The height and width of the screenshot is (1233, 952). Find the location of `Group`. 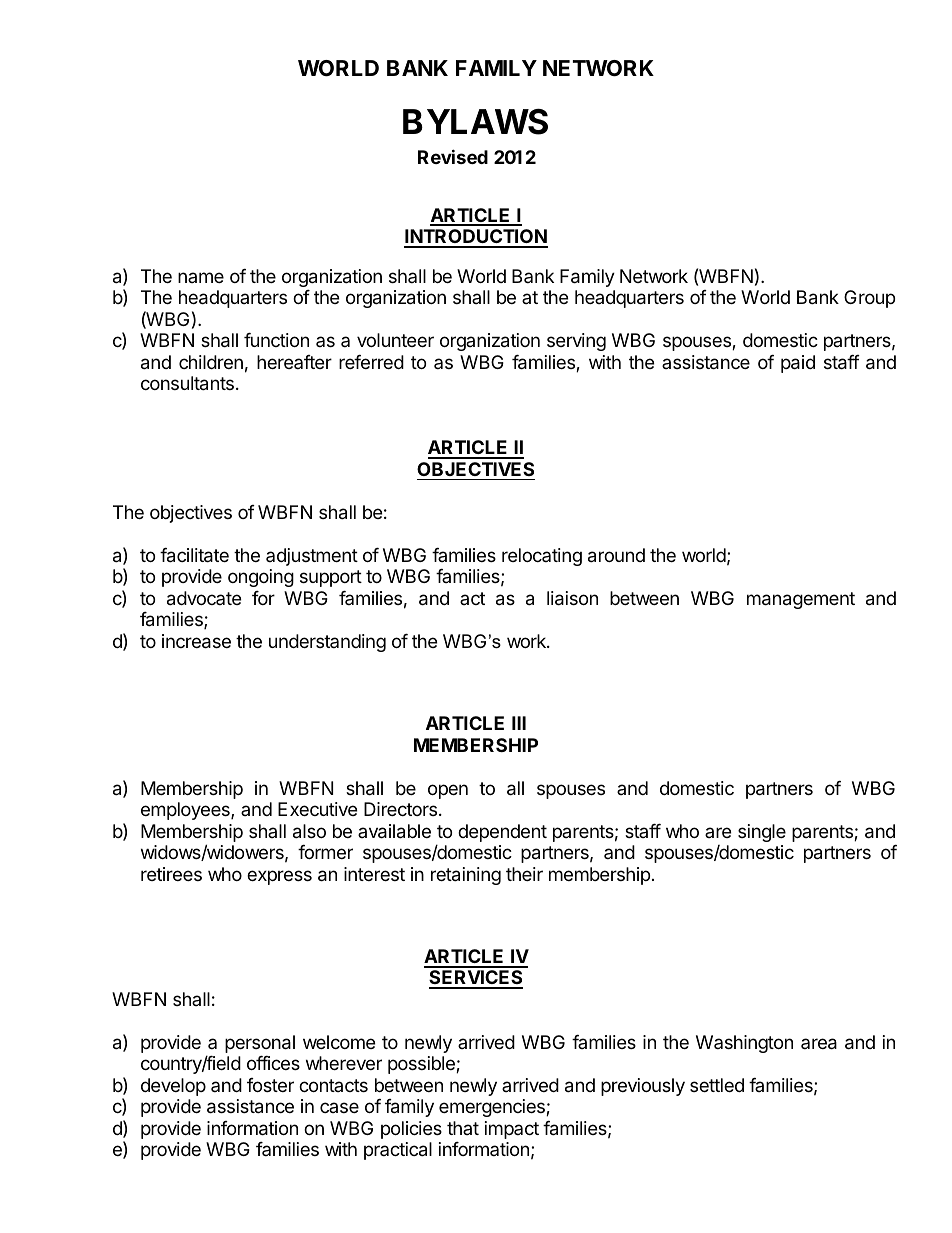

Group is located at coordinates (869, 299).
